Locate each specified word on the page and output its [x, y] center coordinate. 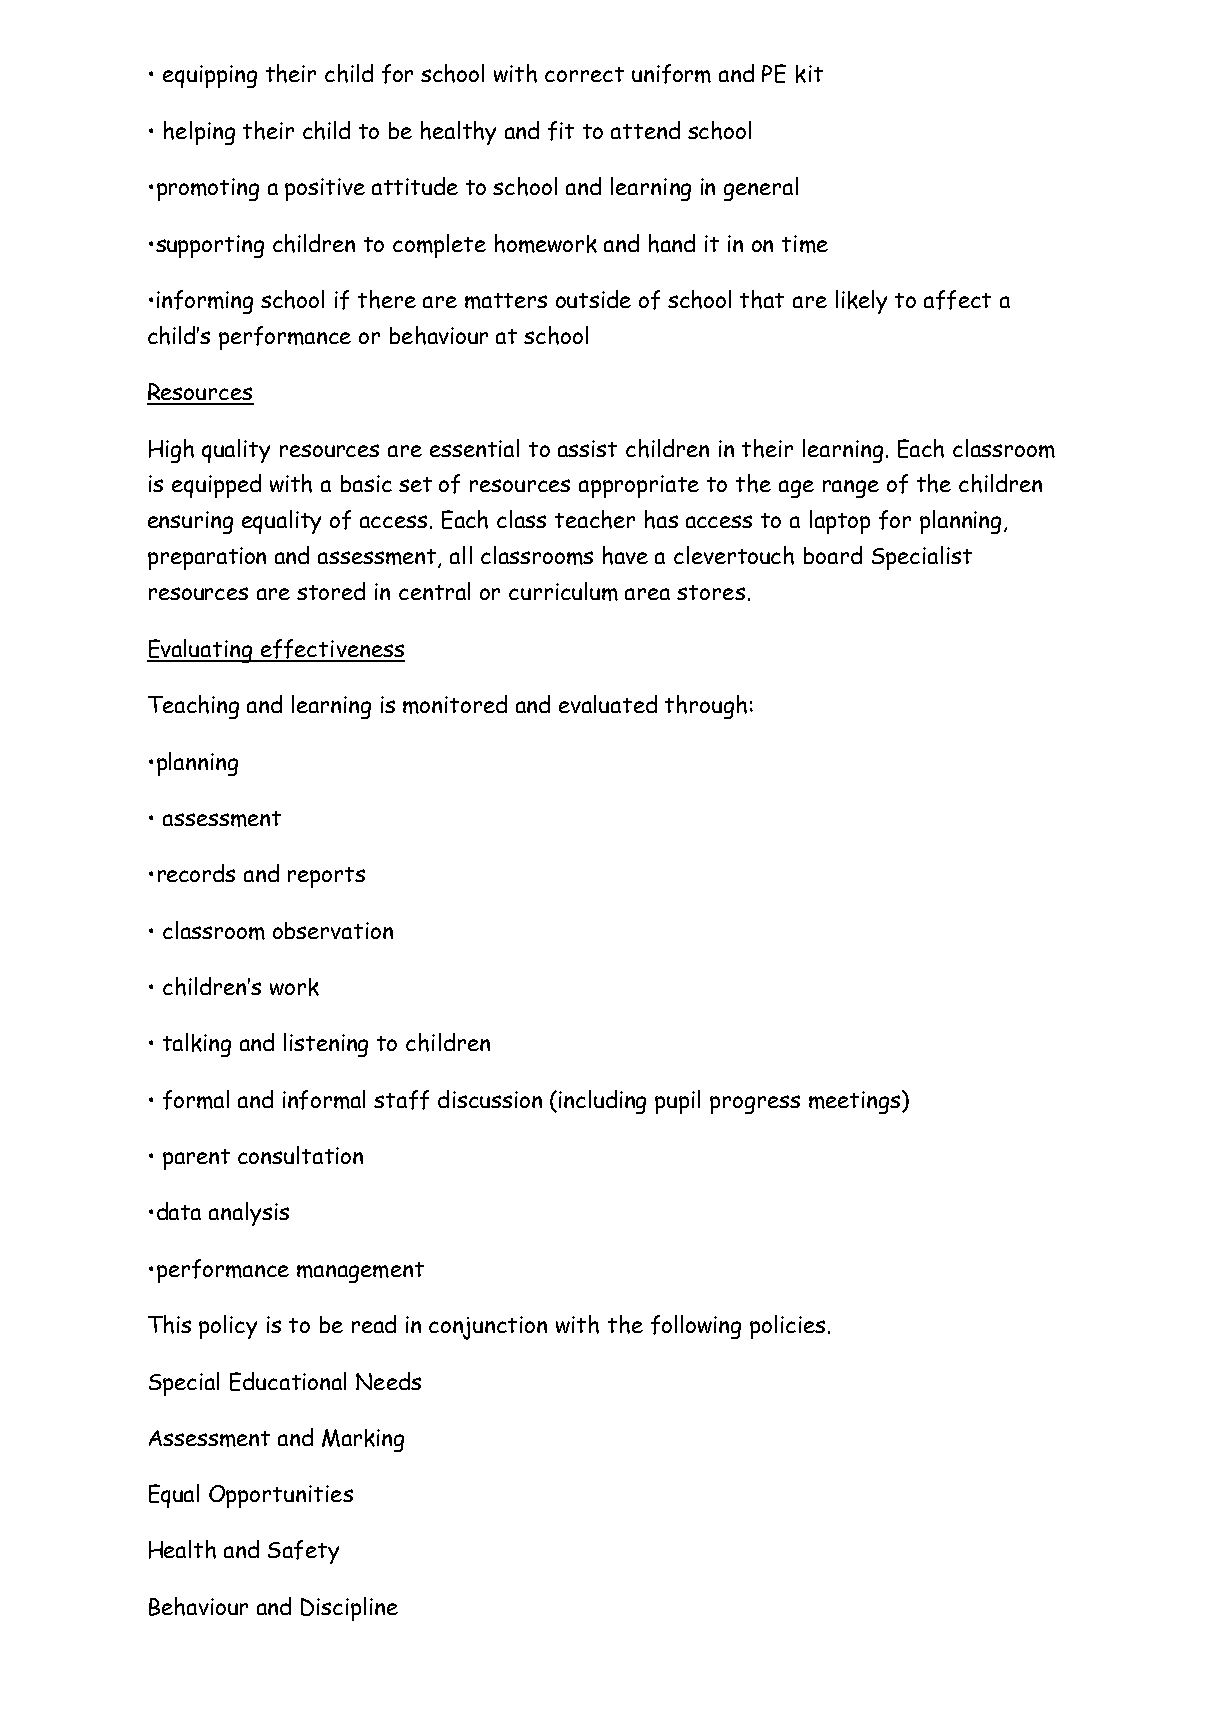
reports [326, 877]
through [706, 707]
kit [809, 74]
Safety [303, 1552]
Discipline [349, 1609]
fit [561, 131]
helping [199, 133]
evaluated [608, 704]
